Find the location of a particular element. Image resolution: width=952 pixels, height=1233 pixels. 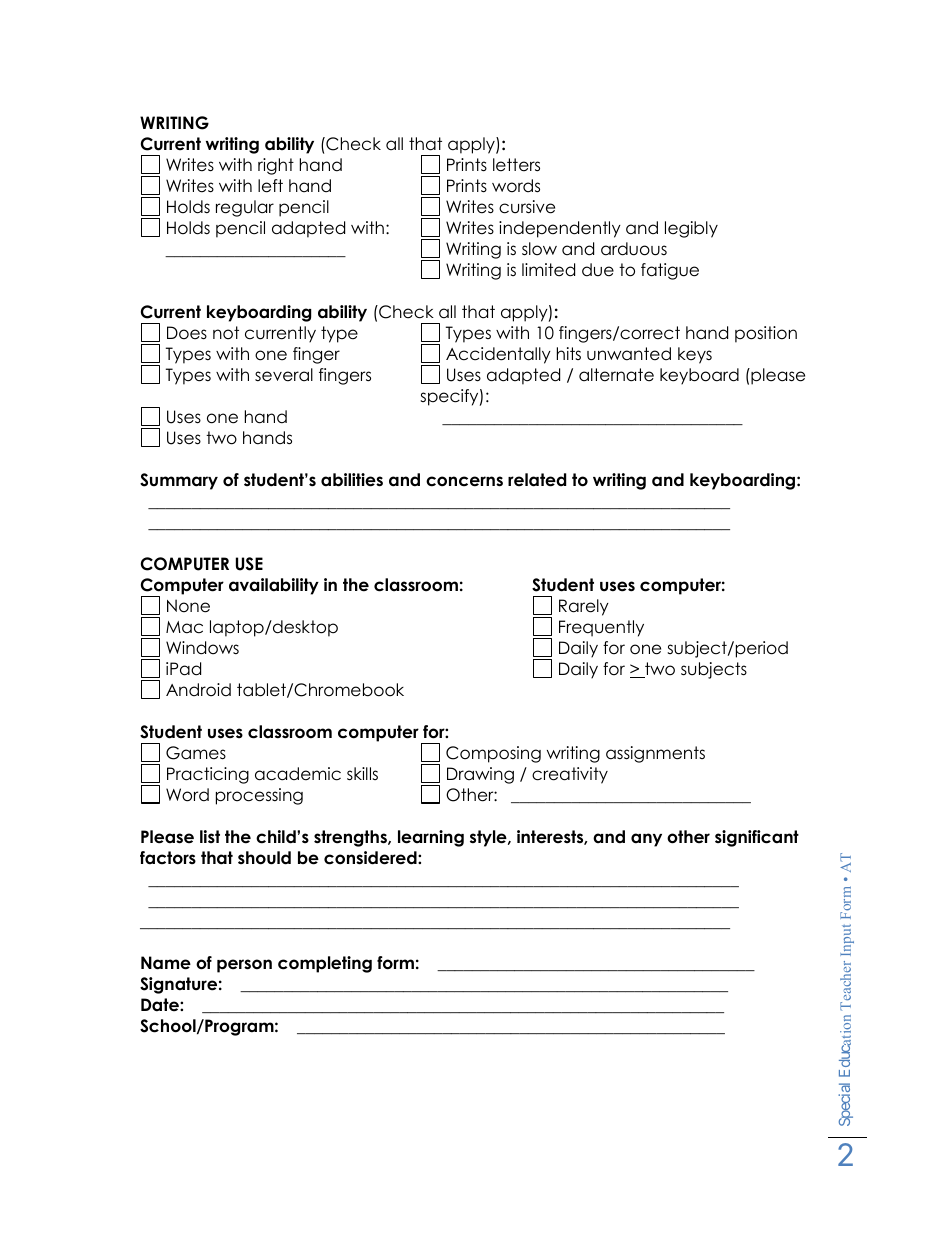

person is located at coordinates (244, 966).
